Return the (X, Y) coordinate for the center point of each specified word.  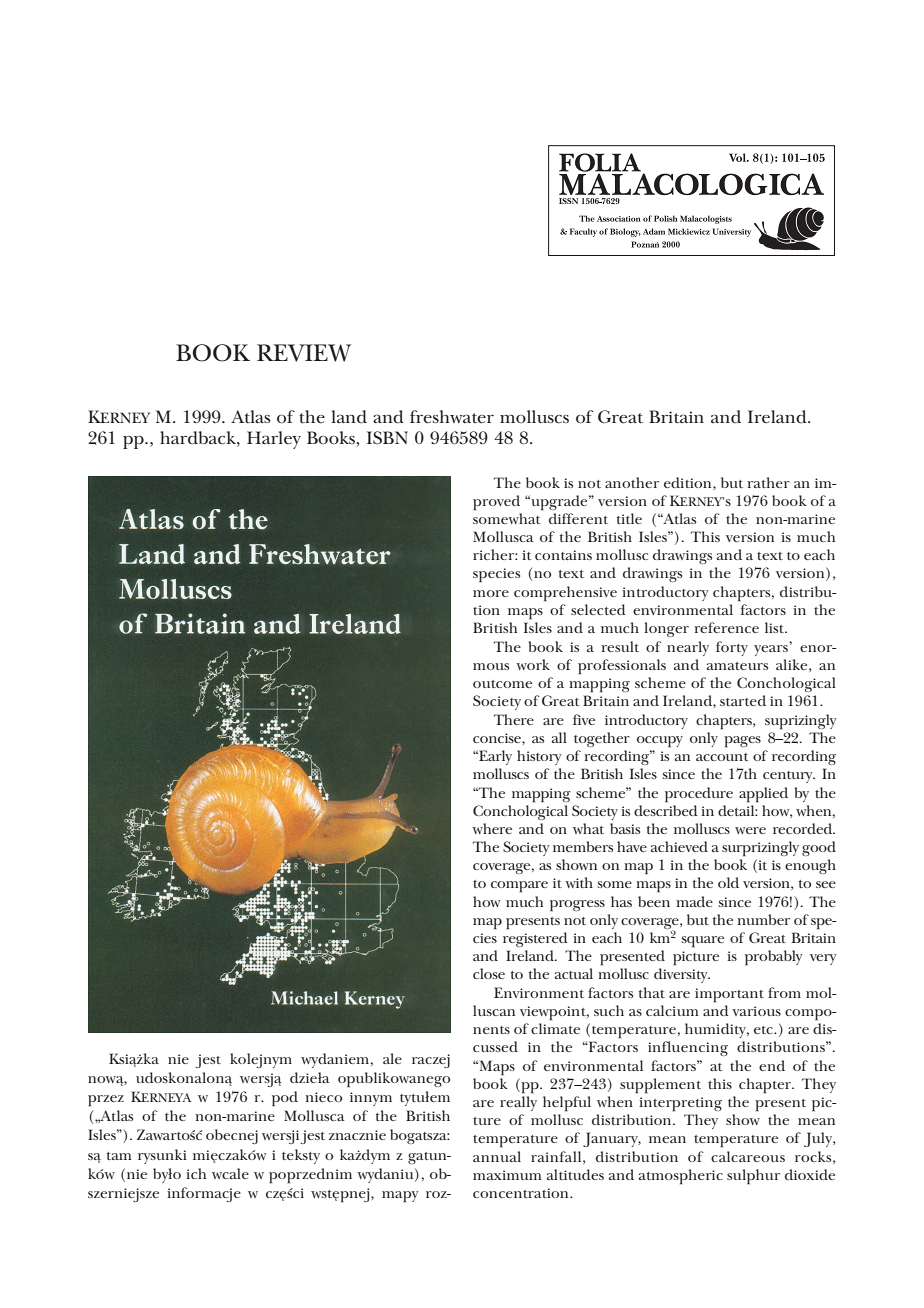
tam (119, 1156)
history (539, 757)
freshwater (452, 417)
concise (498, 738)
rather (768, 482)
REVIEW (304, 353)
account (722, 757)
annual (497, 1156)
